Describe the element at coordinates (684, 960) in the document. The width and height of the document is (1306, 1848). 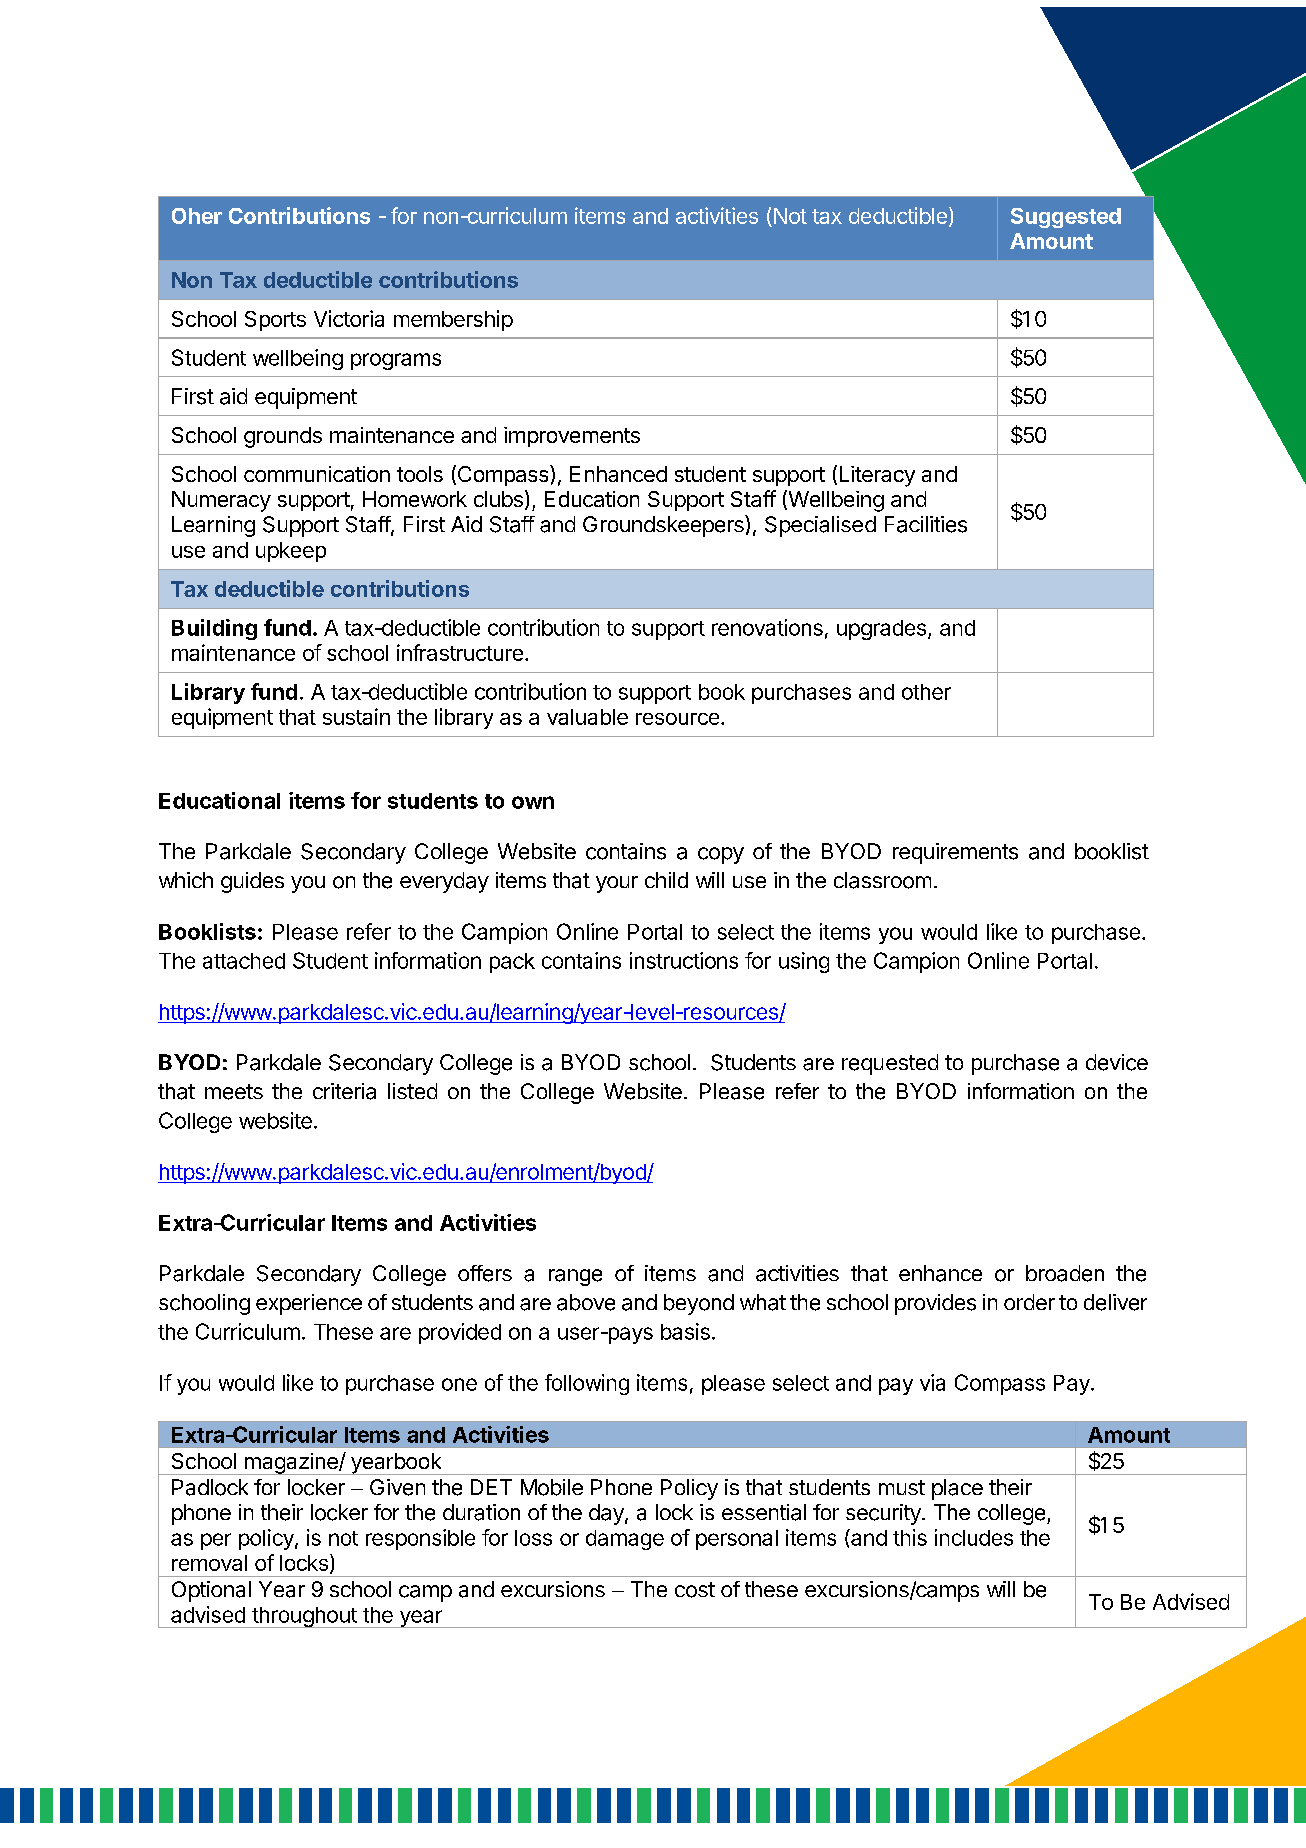
I see `instructions` at that location.
